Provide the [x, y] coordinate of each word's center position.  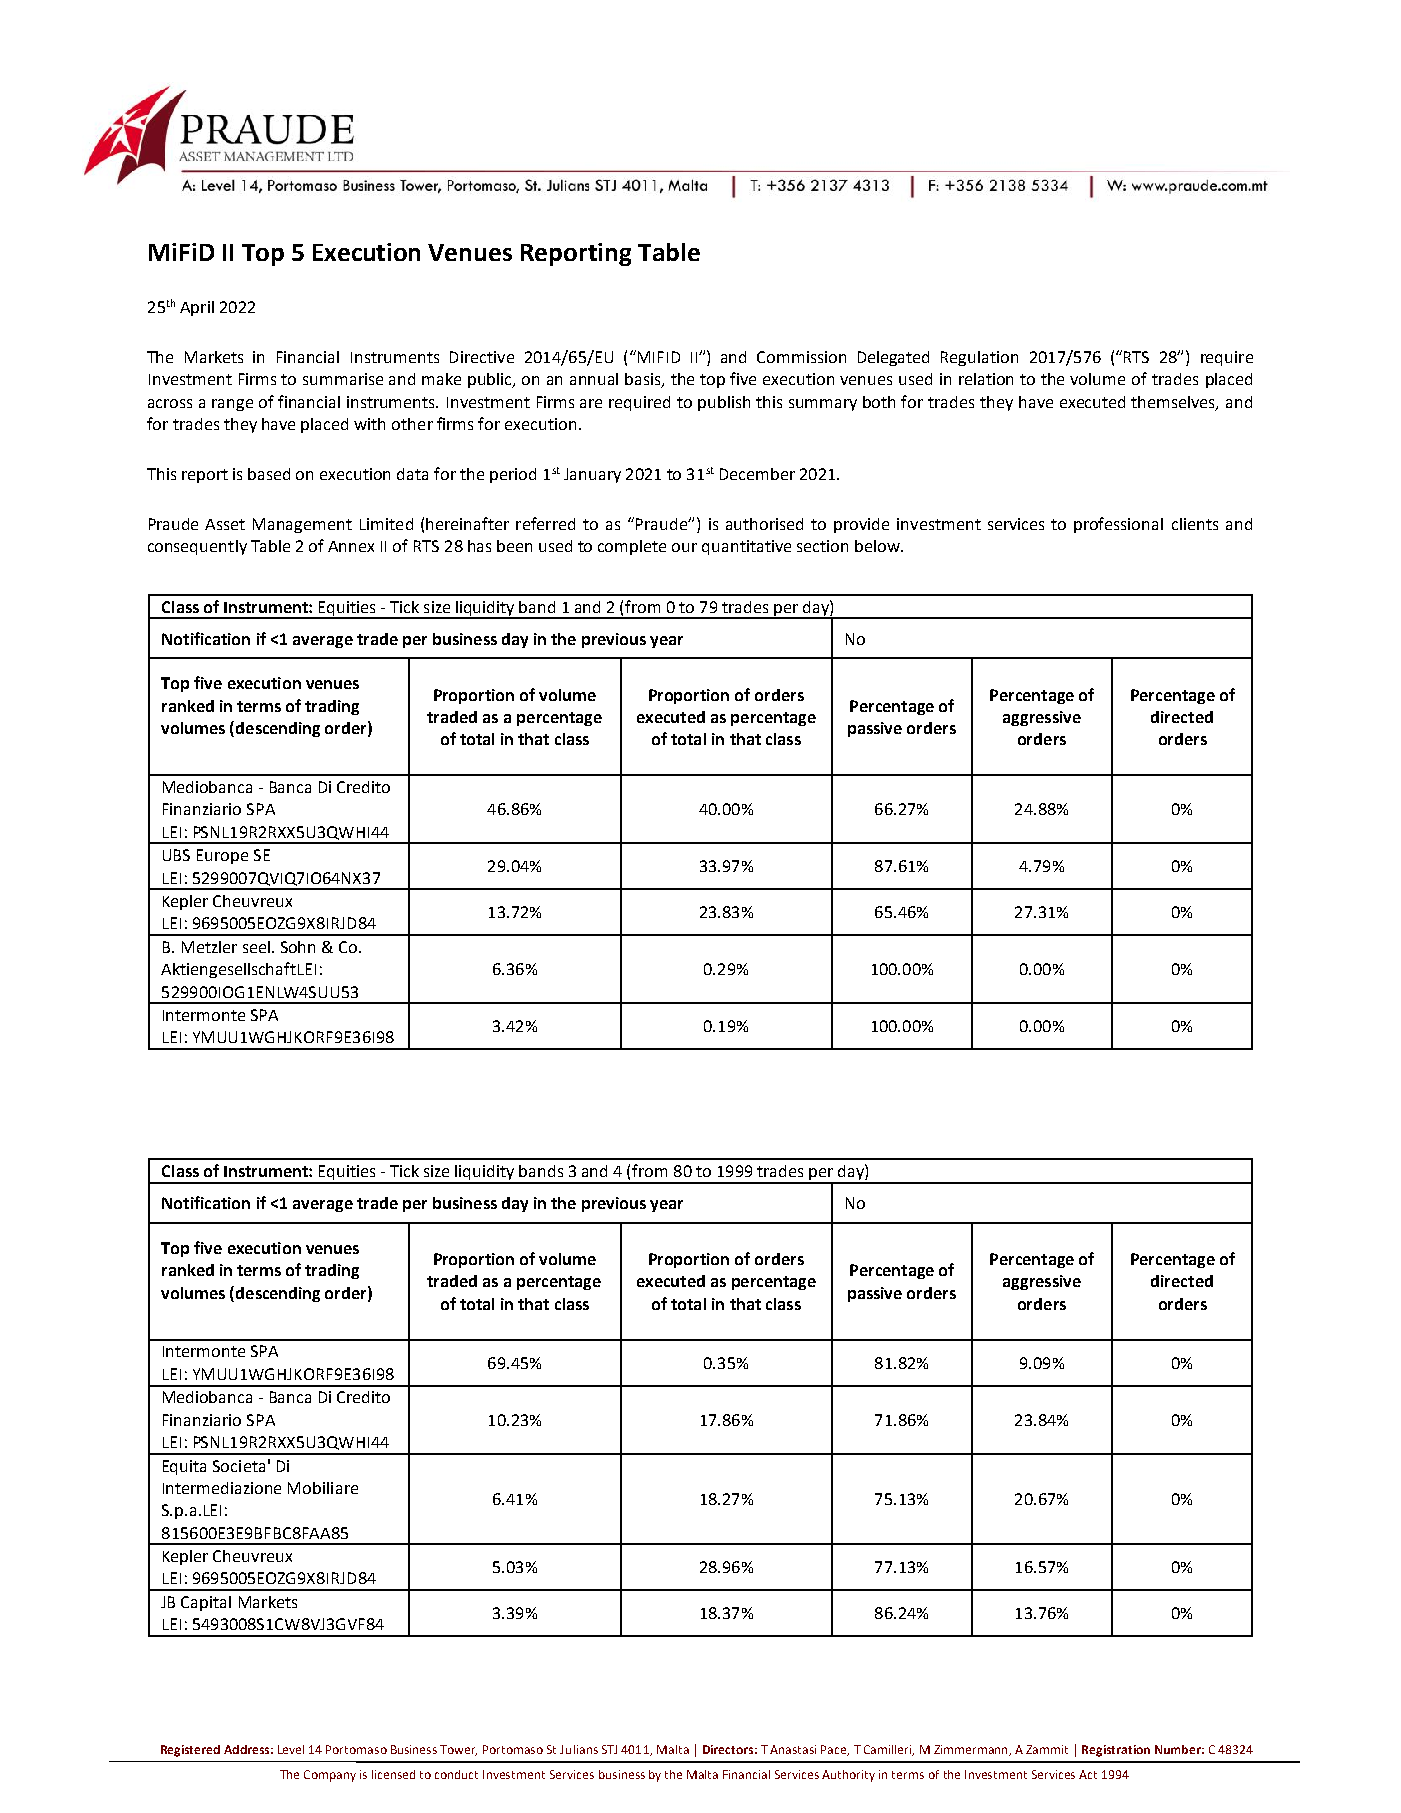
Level [291, 1749]
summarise [343, 379]
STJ [609, 1749]
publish [724, 403]
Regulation [979, 358]
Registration [1116, 1751]
